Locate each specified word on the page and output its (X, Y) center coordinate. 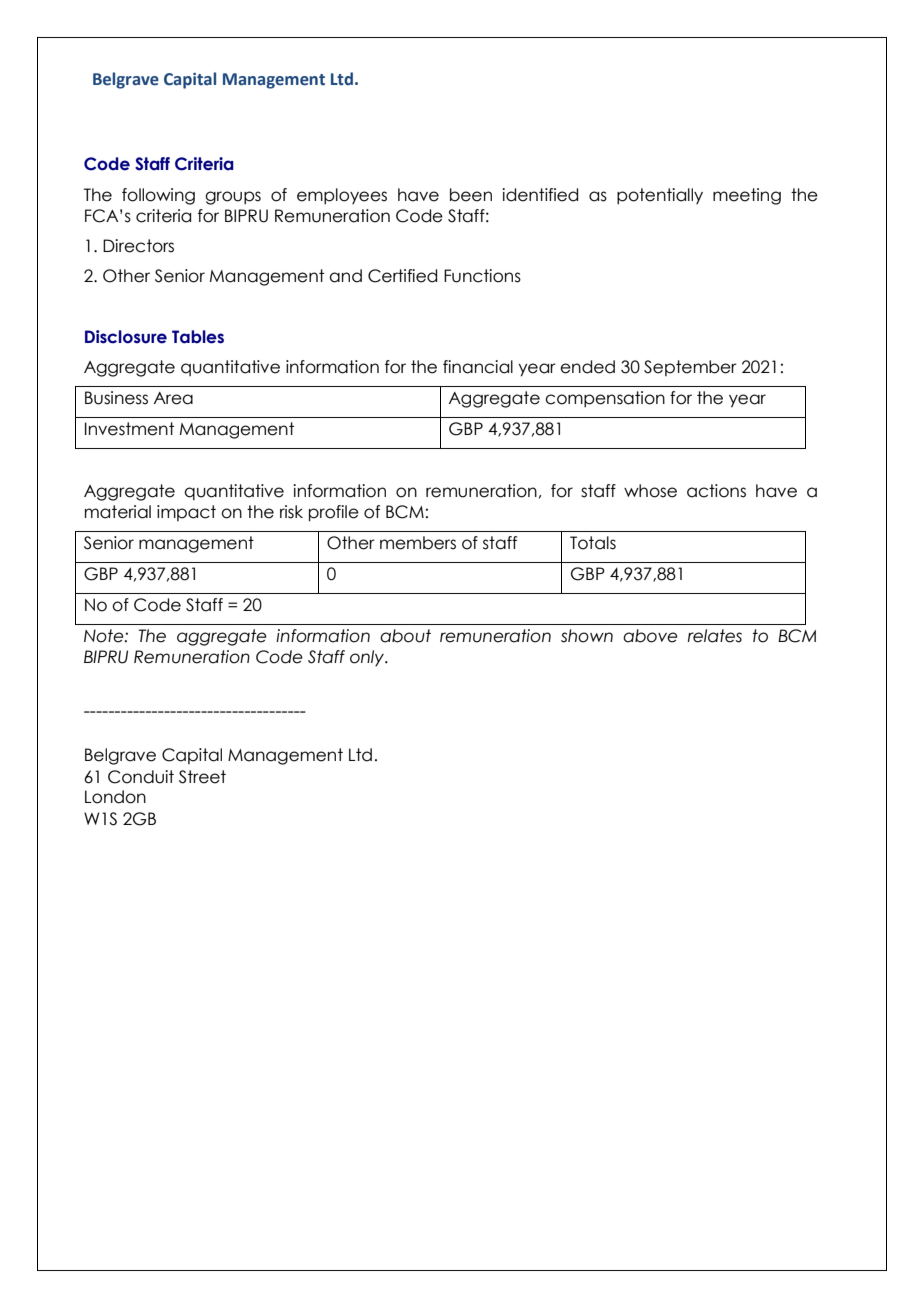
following (158, 196)
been (471, 195)
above (650, 636)
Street (202, 777)
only (368, 658)
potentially (660, 196)
